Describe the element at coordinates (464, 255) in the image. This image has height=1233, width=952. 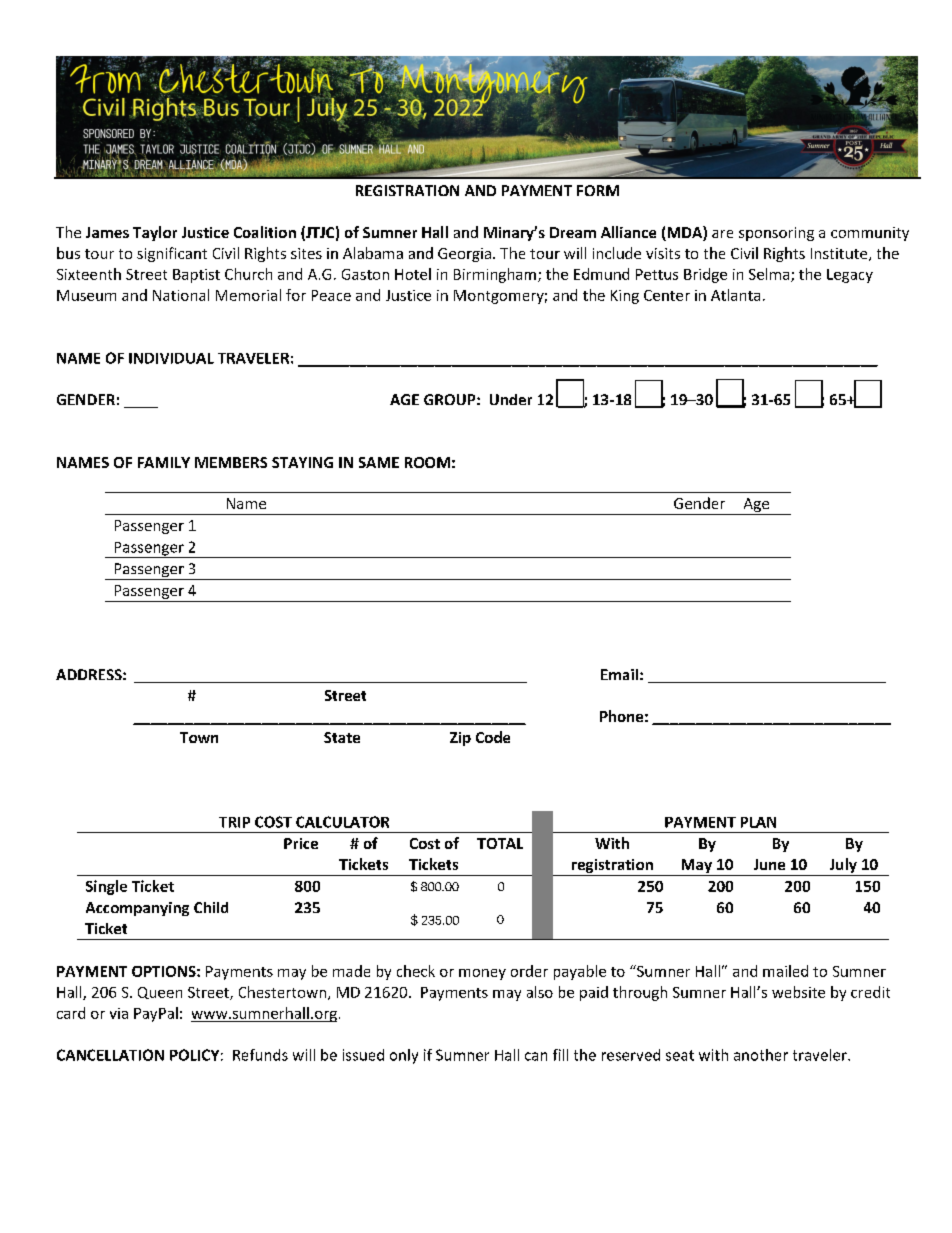
I see `Georgia` at that location.
